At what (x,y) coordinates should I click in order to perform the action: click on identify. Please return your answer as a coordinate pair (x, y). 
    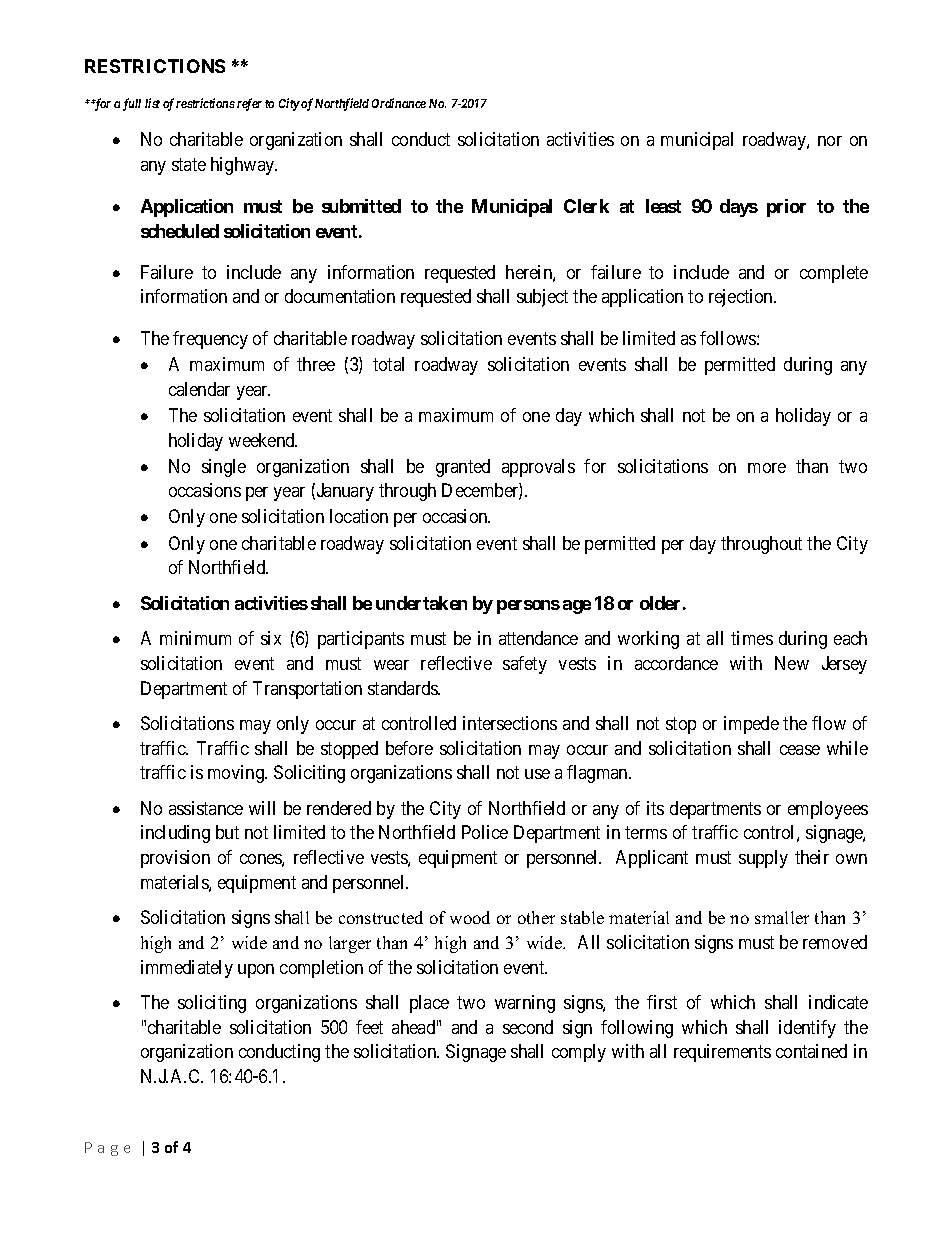
    Looking at the image, I should click on (807, 1029).
